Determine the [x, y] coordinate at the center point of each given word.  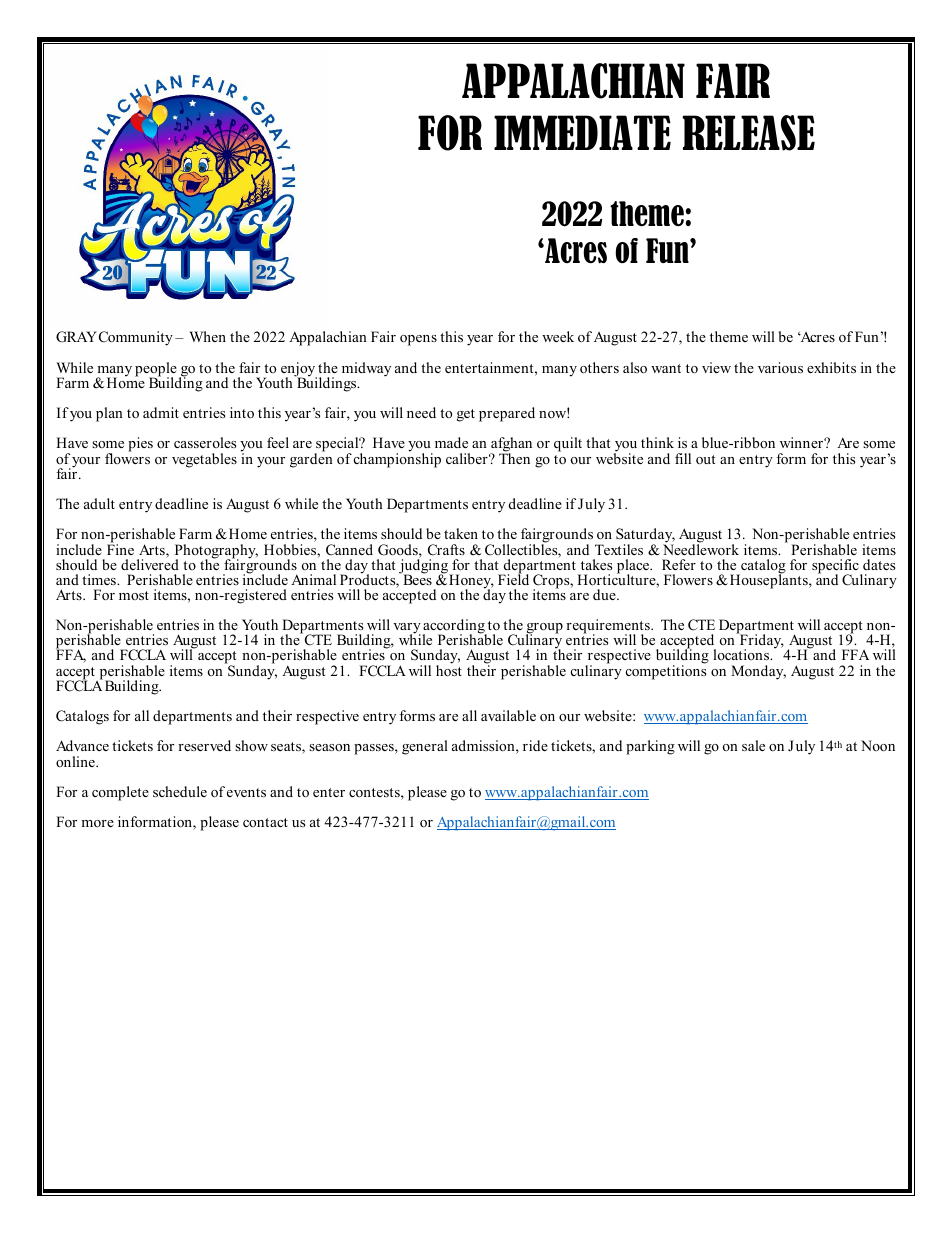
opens [418, 340]
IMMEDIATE [582, 132]
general [425, 747]
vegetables [204, 460]
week [558, 336]
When [207, 336]
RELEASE [748, 133]
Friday [760, 642]
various [780, 367]
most [134, 595]
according [454, 628]
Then [514, 457]
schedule [180, 791]
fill [683, 458]
